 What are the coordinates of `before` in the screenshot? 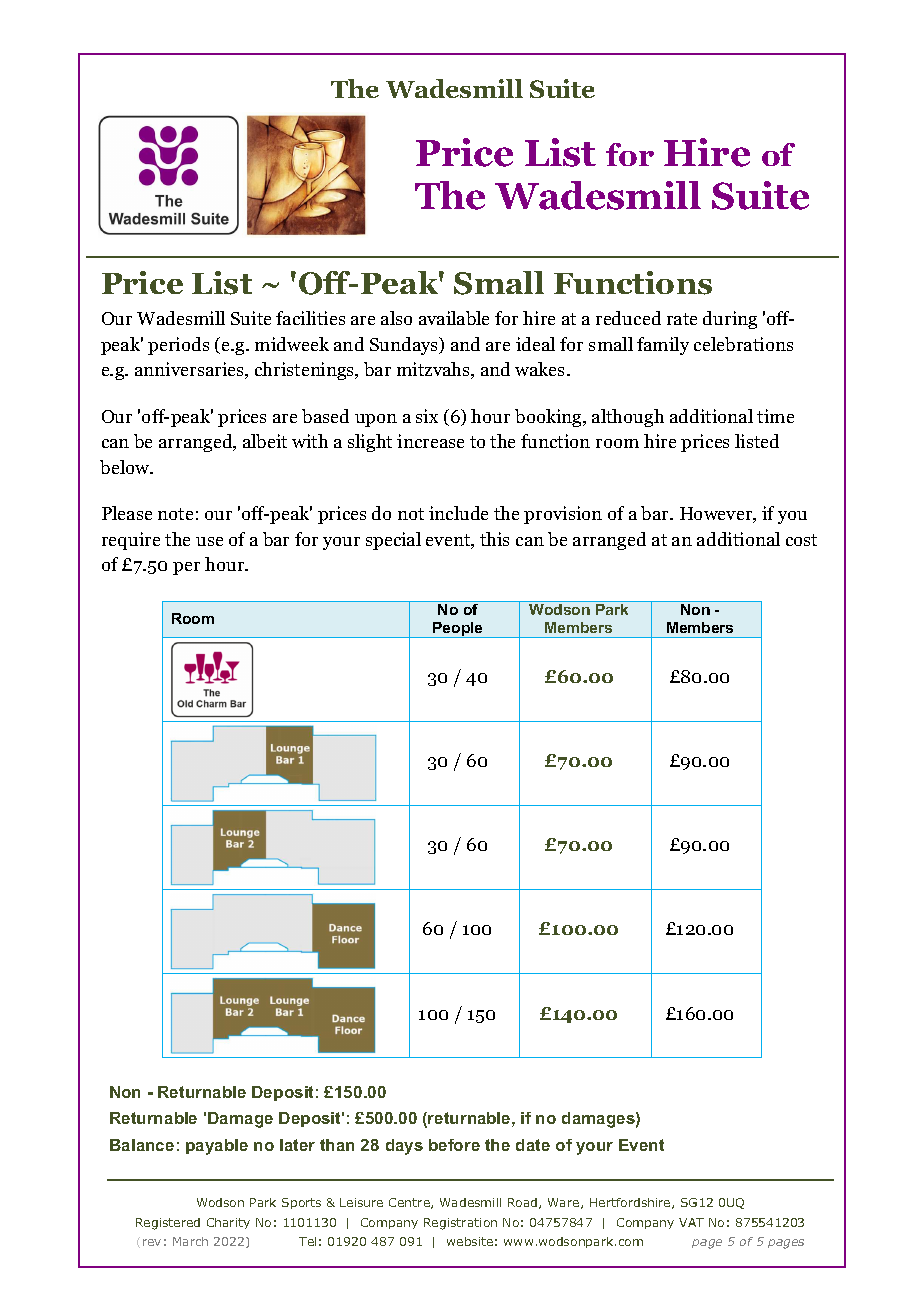 It's located at (454, 1145).
